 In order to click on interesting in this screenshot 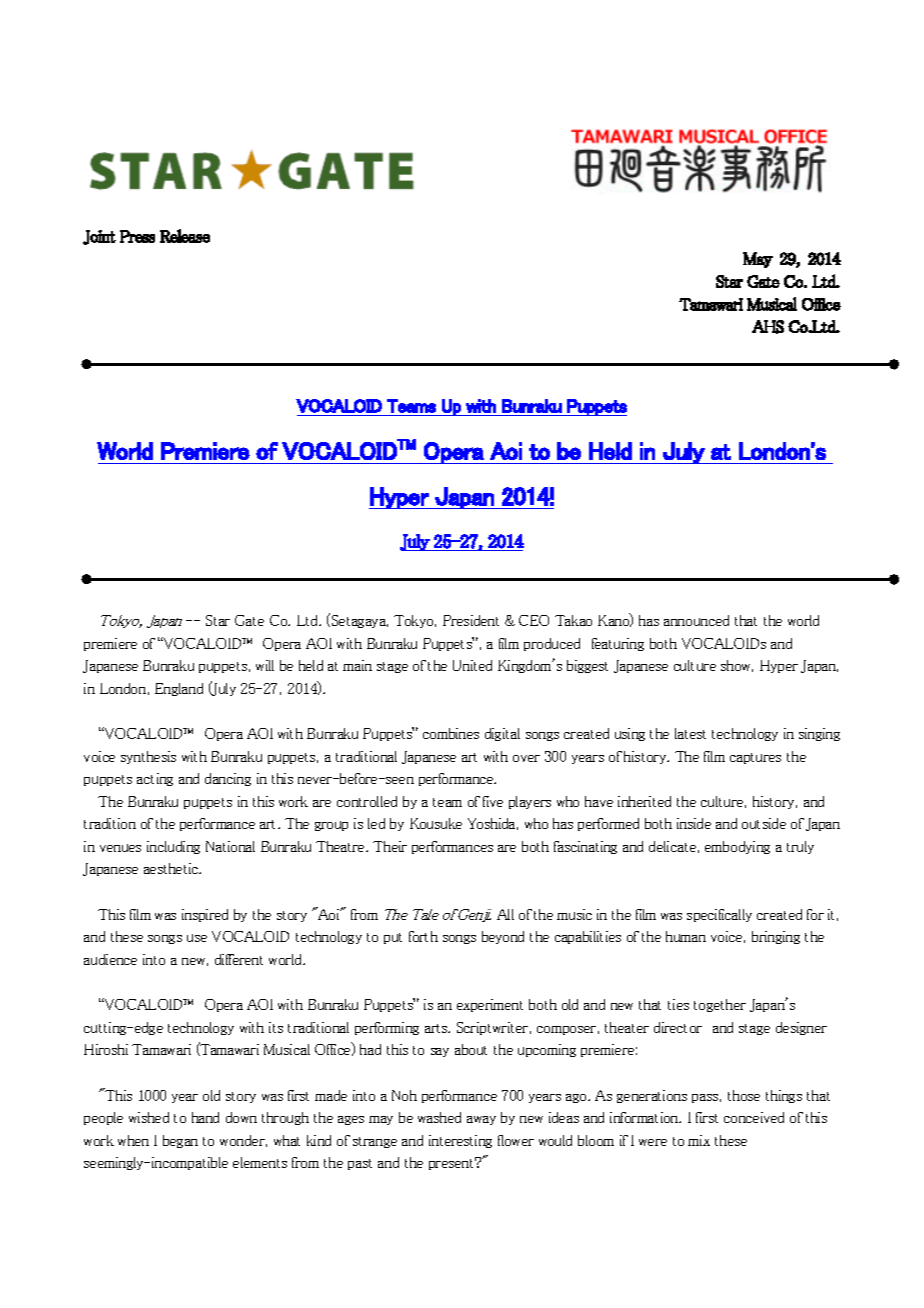, I will do `click(460, 1141)`.
